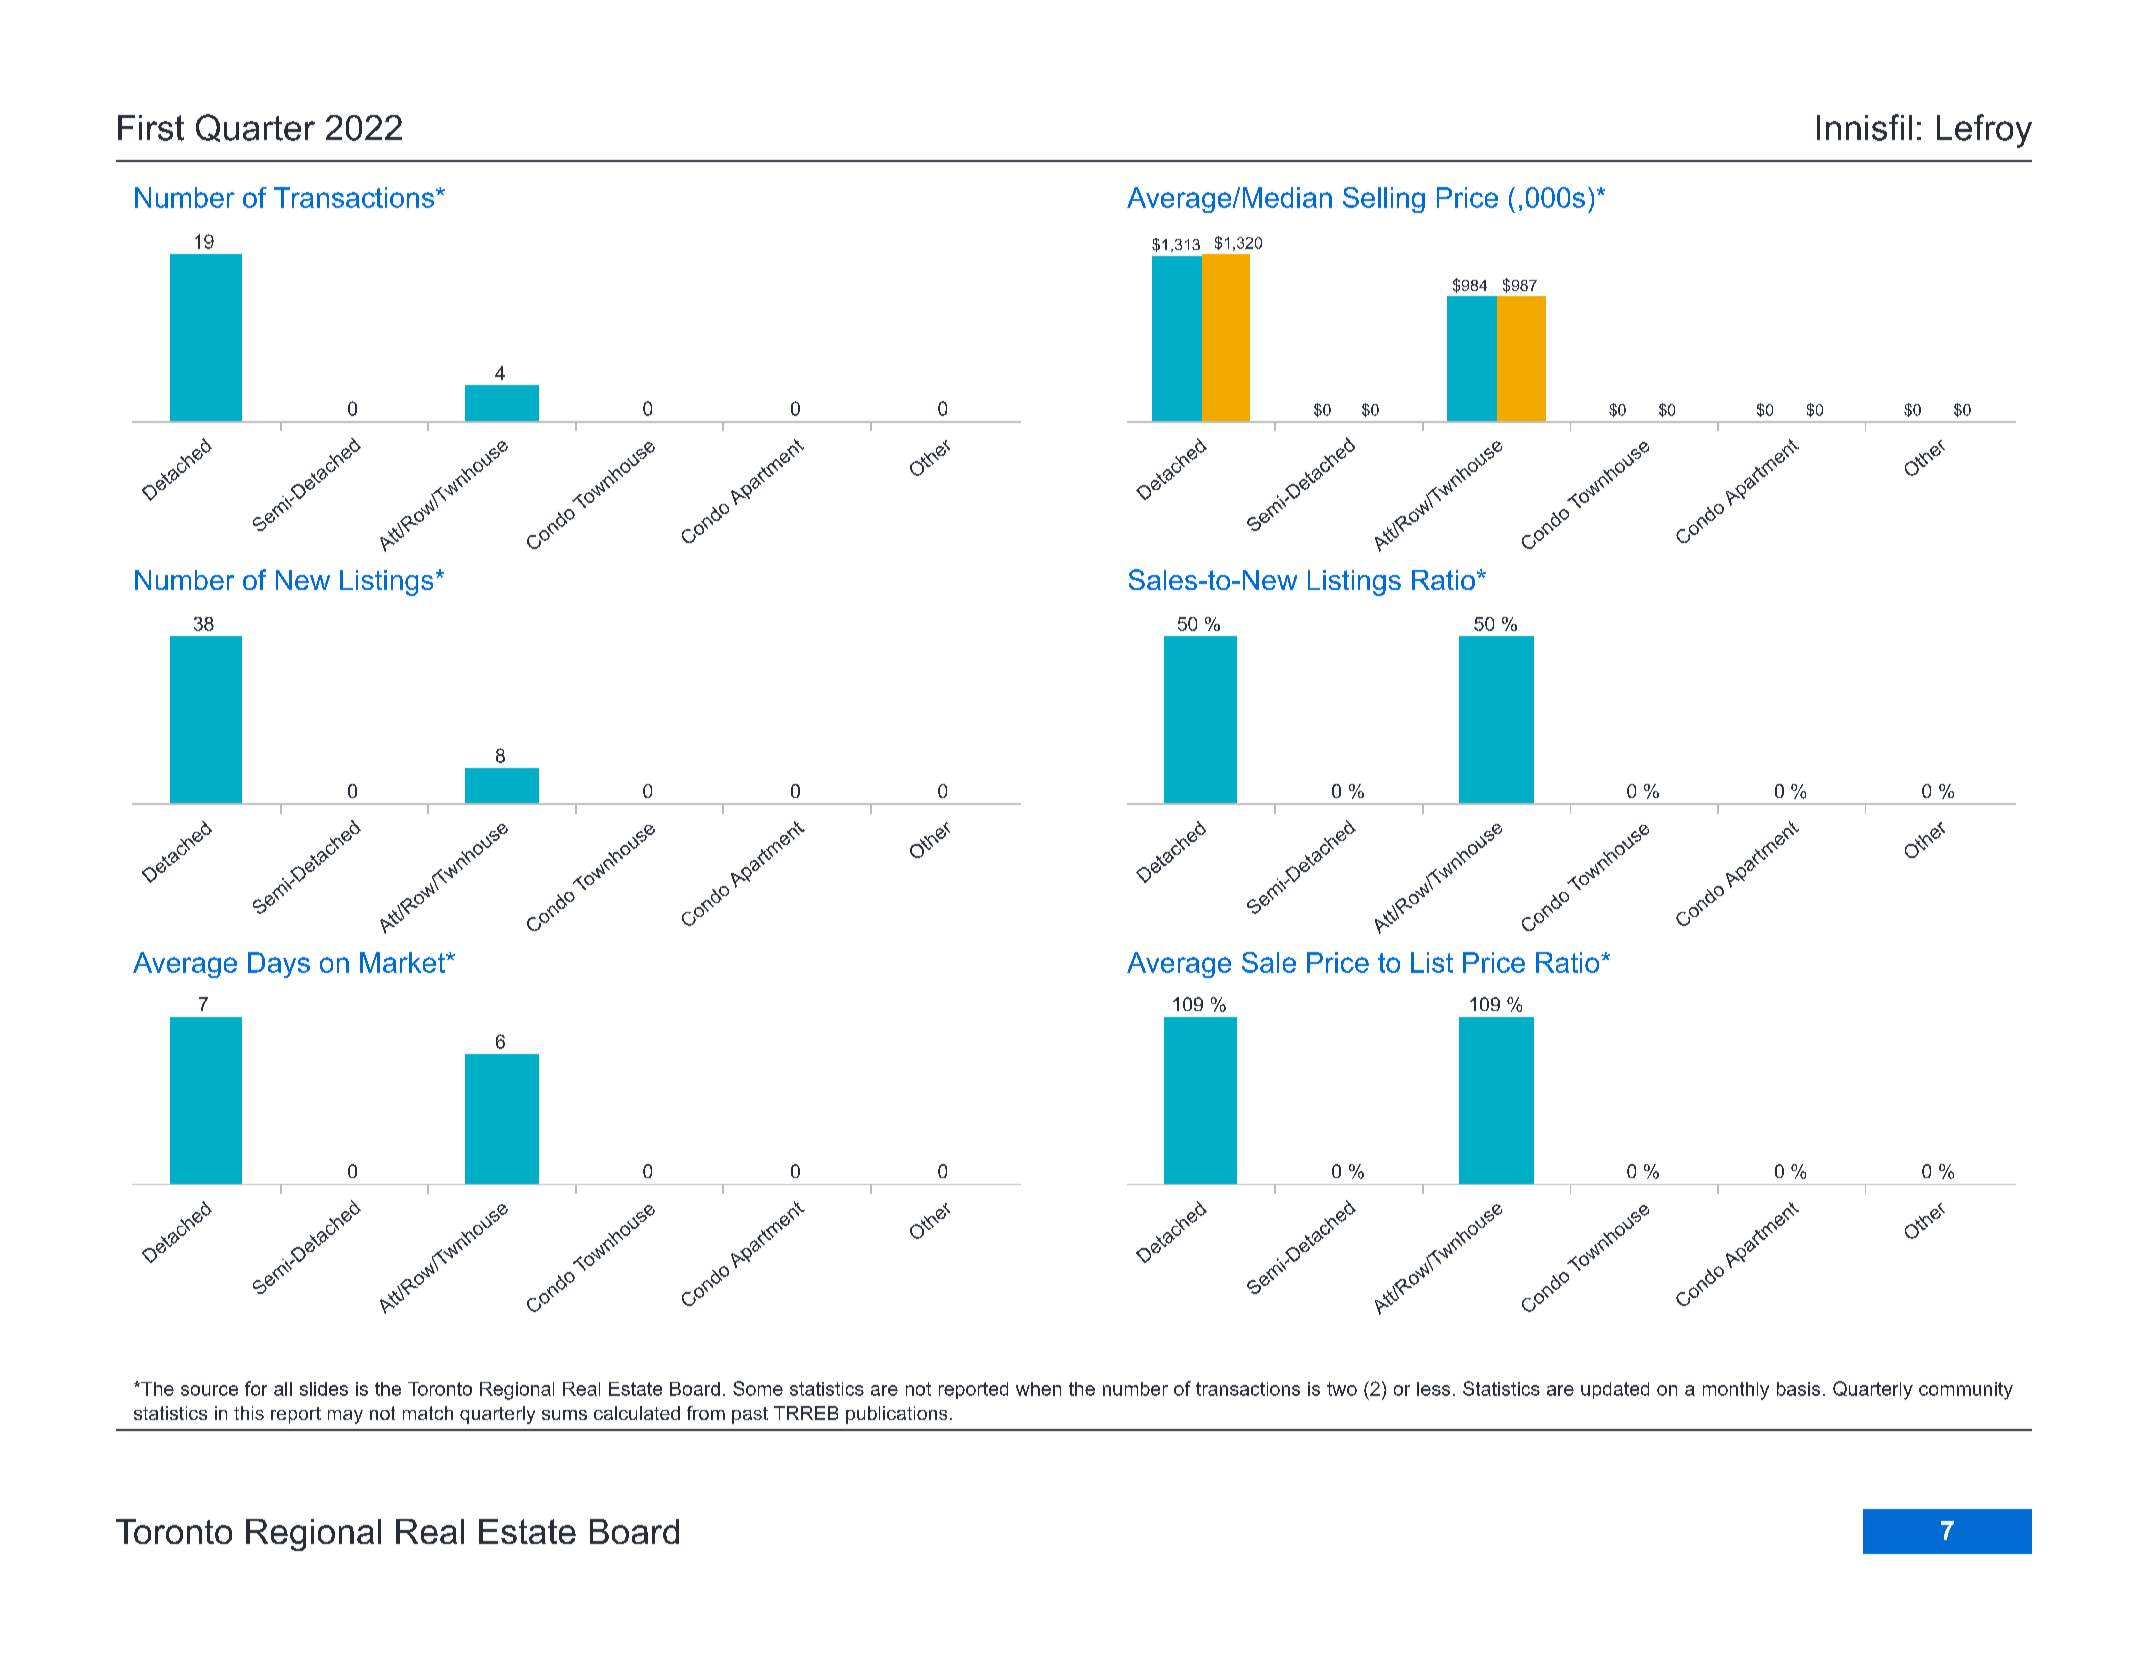 This screenshot has height=1660, width=2148. I want to click on First, so click(151, 128).
